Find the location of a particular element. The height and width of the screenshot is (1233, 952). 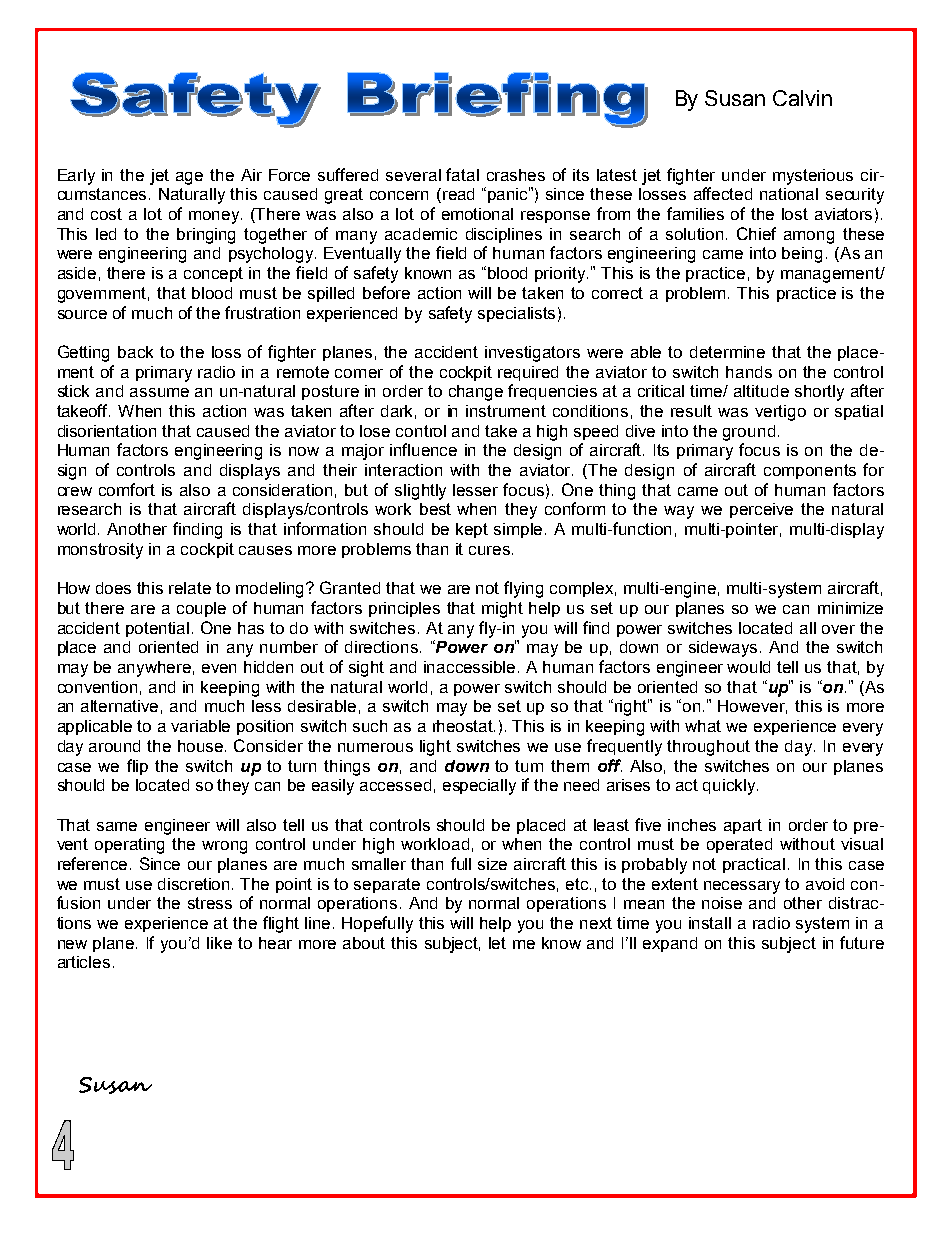

determine is located at coordinates (727, 352).
